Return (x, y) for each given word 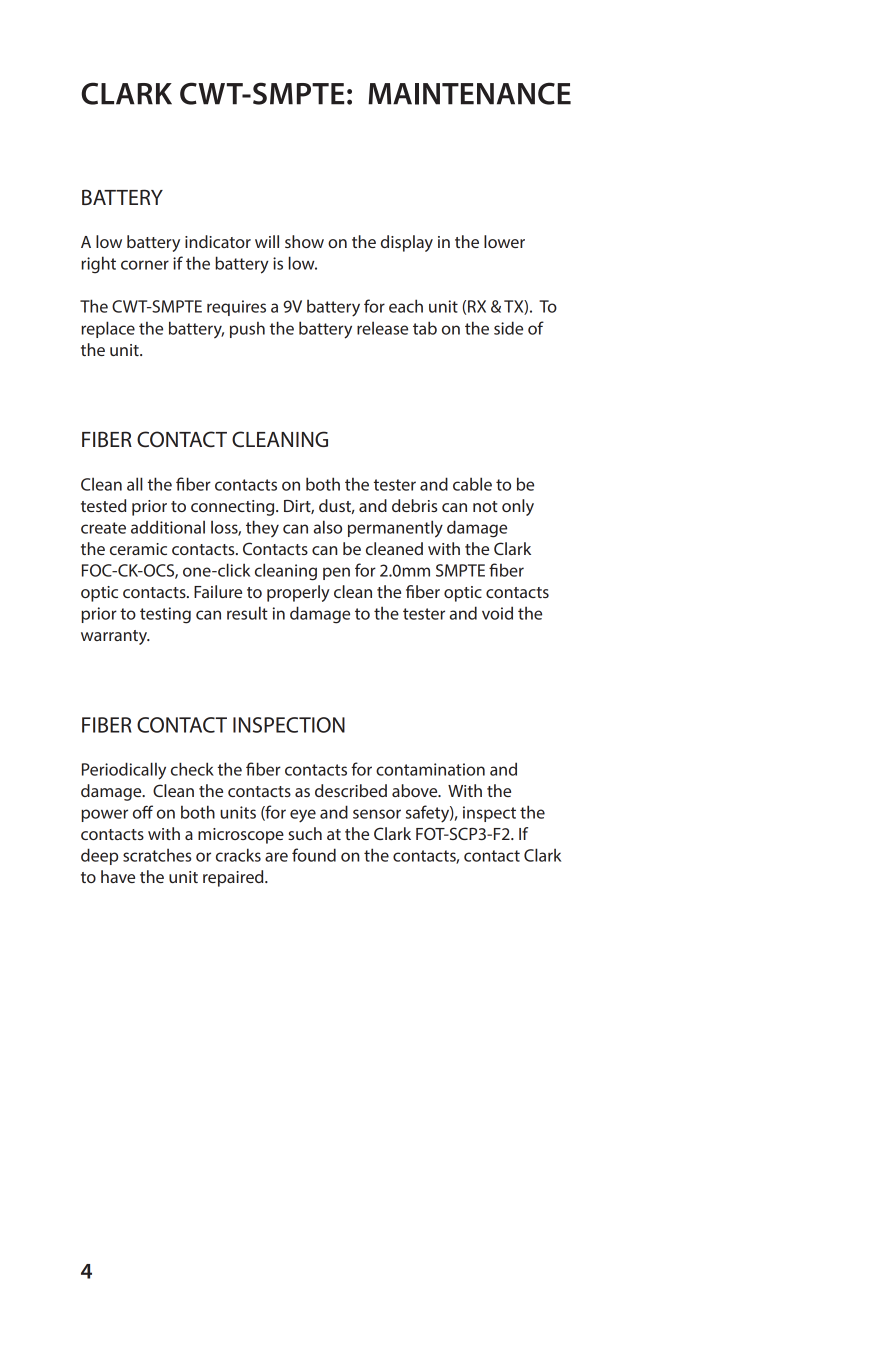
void (497, 613)
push (247, 330)
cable (472, 484)
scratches (157, 855)
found (314, 855)
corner (145, 265)
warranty (115, 637)
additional (168, 527)
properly (298, 593)
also (328, 527)
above (416, 790)
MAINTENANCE (469, 93)
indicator (218, 241)
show (304, 241)
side (508, 328)
